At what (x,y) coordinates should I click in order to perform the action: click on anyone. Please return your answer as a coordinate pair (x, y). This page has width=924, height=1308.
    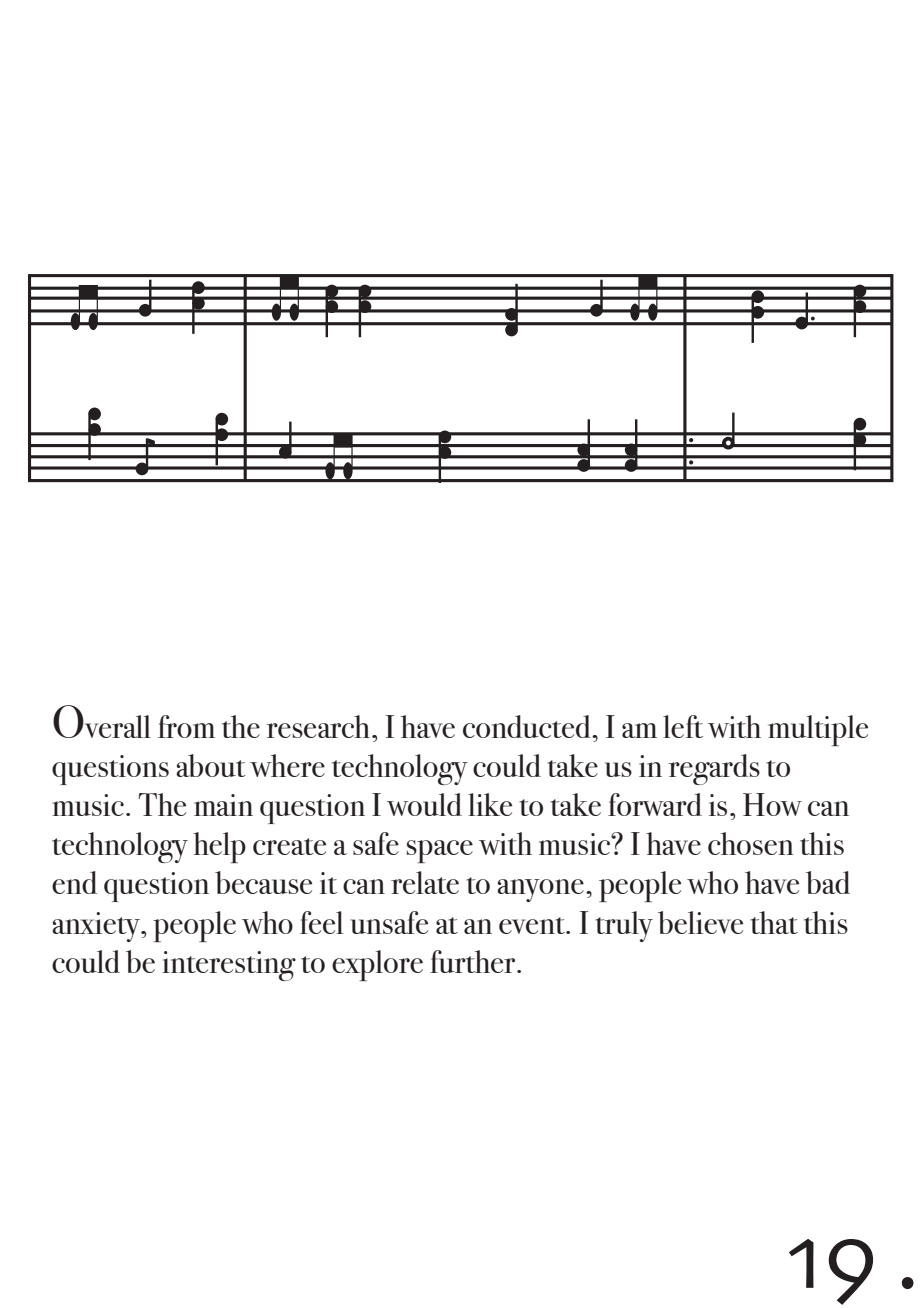
    Looking at the image, I should click on (540, 890).
